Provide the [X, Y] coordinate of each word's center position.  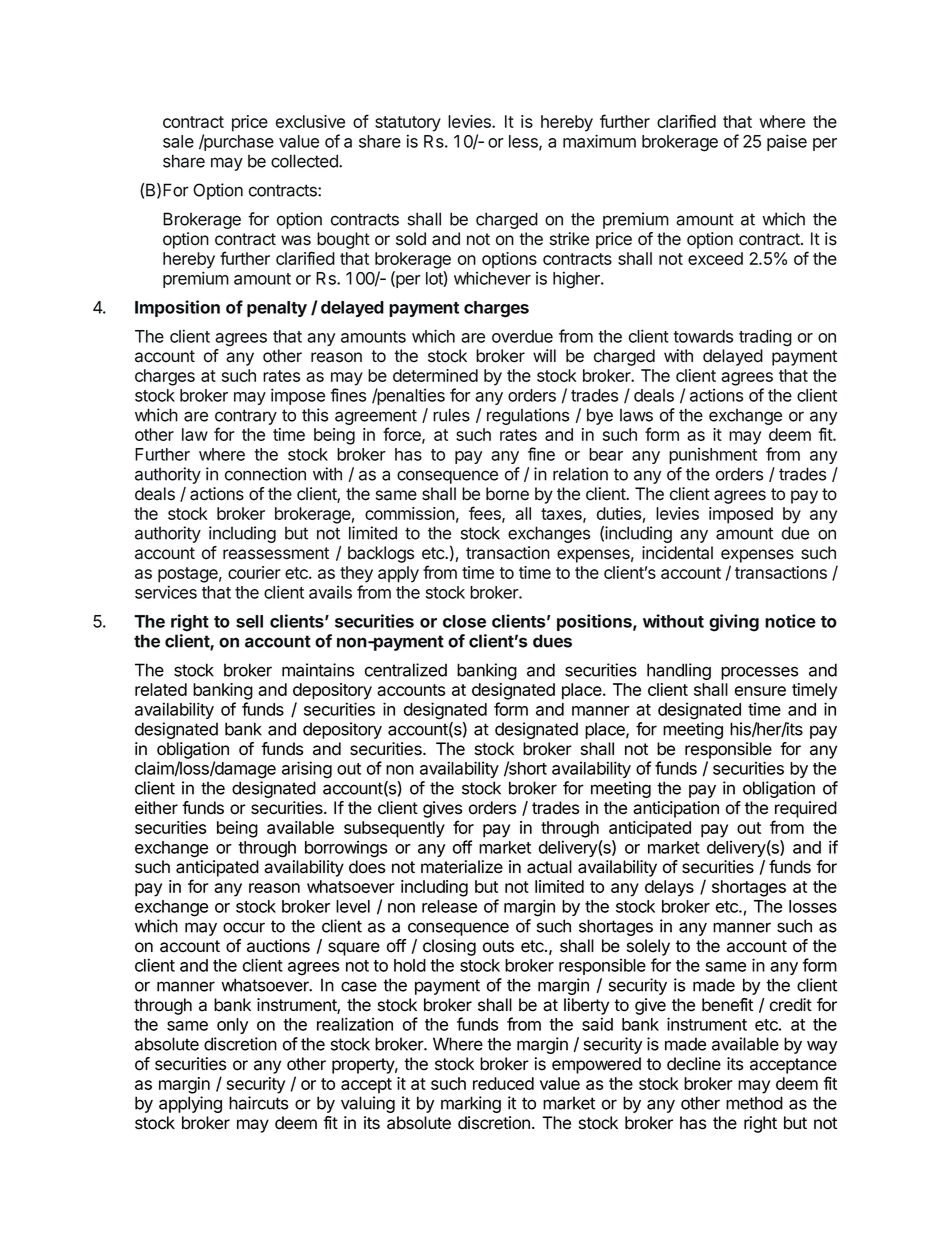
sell [249, 621]
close [464, 621]
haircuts [258, 1103]
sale [178, 141]
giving [734, 623]
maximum [599, 141]
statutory [408, 124]
